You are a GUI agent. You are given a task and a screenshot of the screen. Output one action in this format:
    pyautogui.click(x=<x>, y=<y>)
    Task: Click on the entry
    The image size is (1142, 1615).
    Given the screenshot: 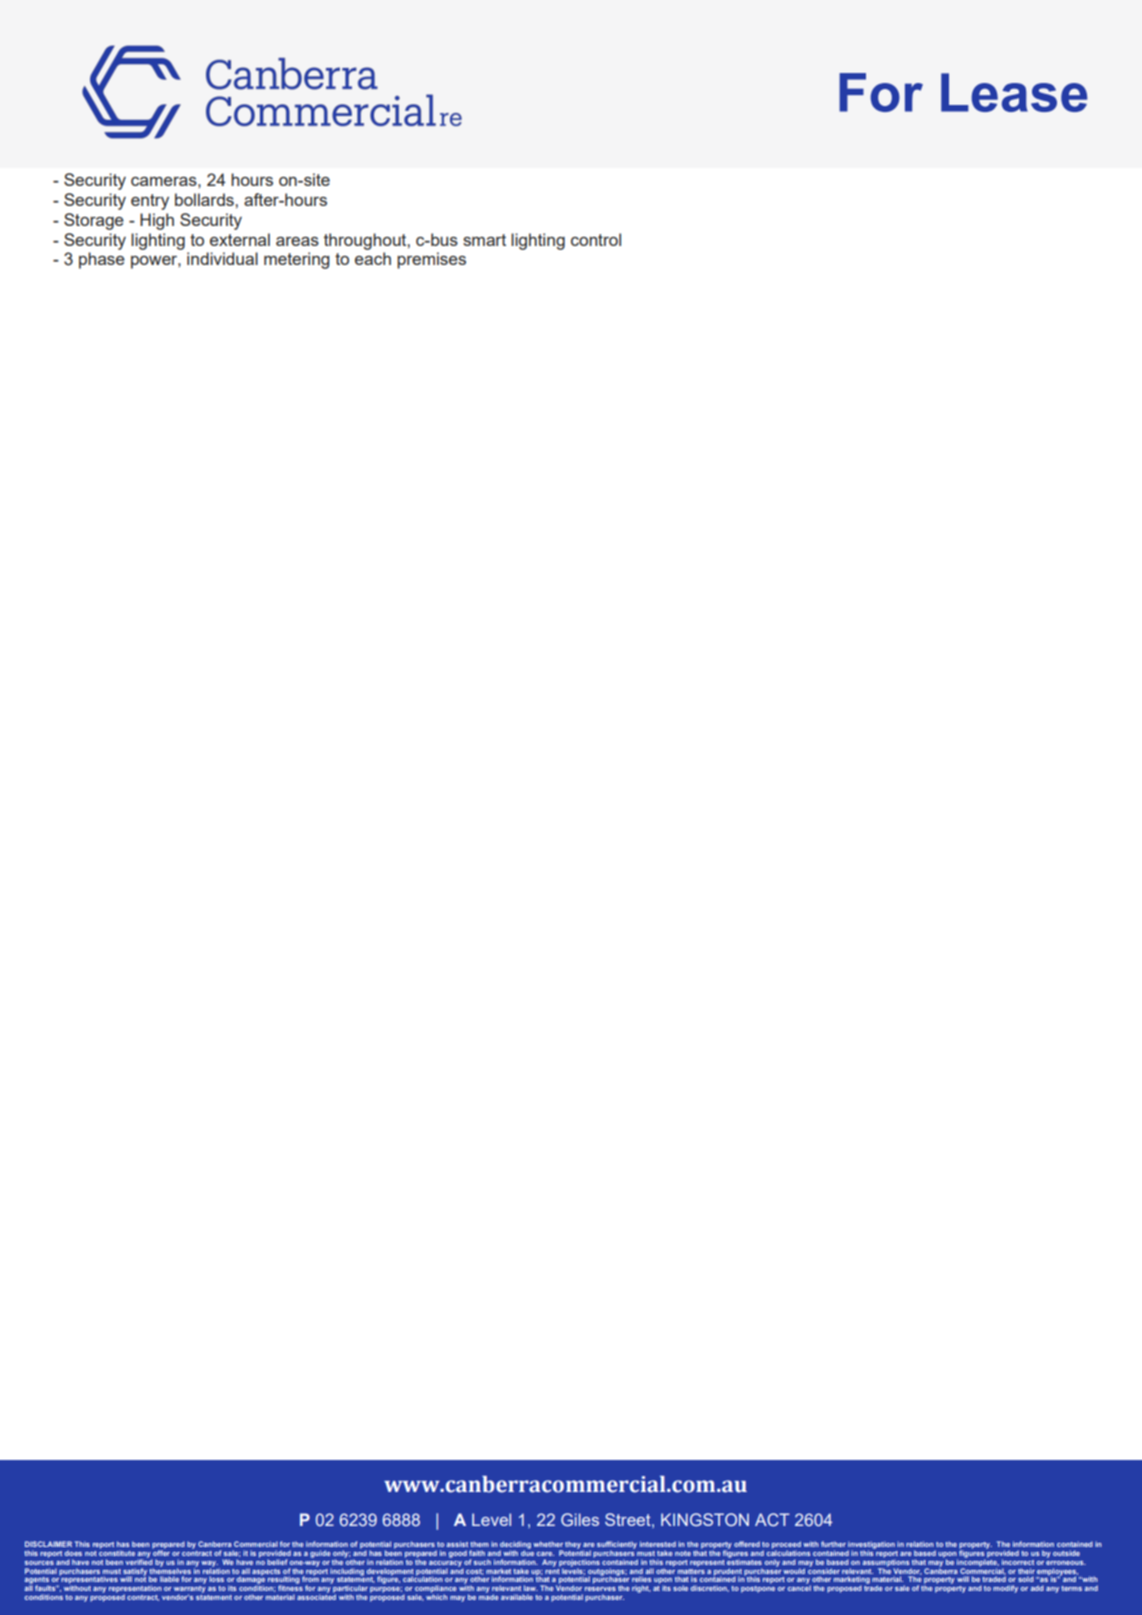 What is the action you would take?
    pyautogui.click(x=150, y=202)
